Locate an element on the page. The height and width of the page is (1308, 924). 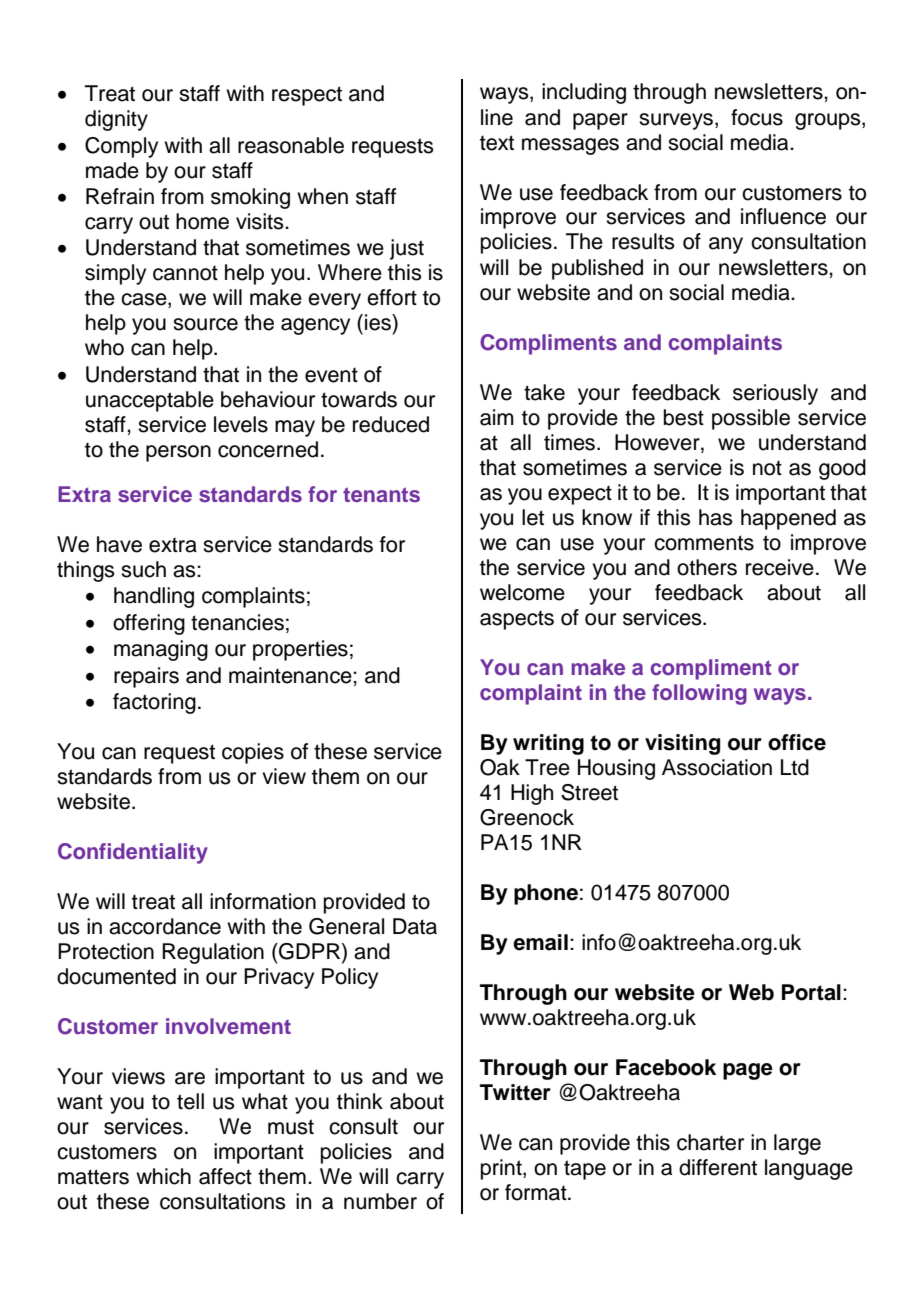
person is located at coordinates (178, 453).
